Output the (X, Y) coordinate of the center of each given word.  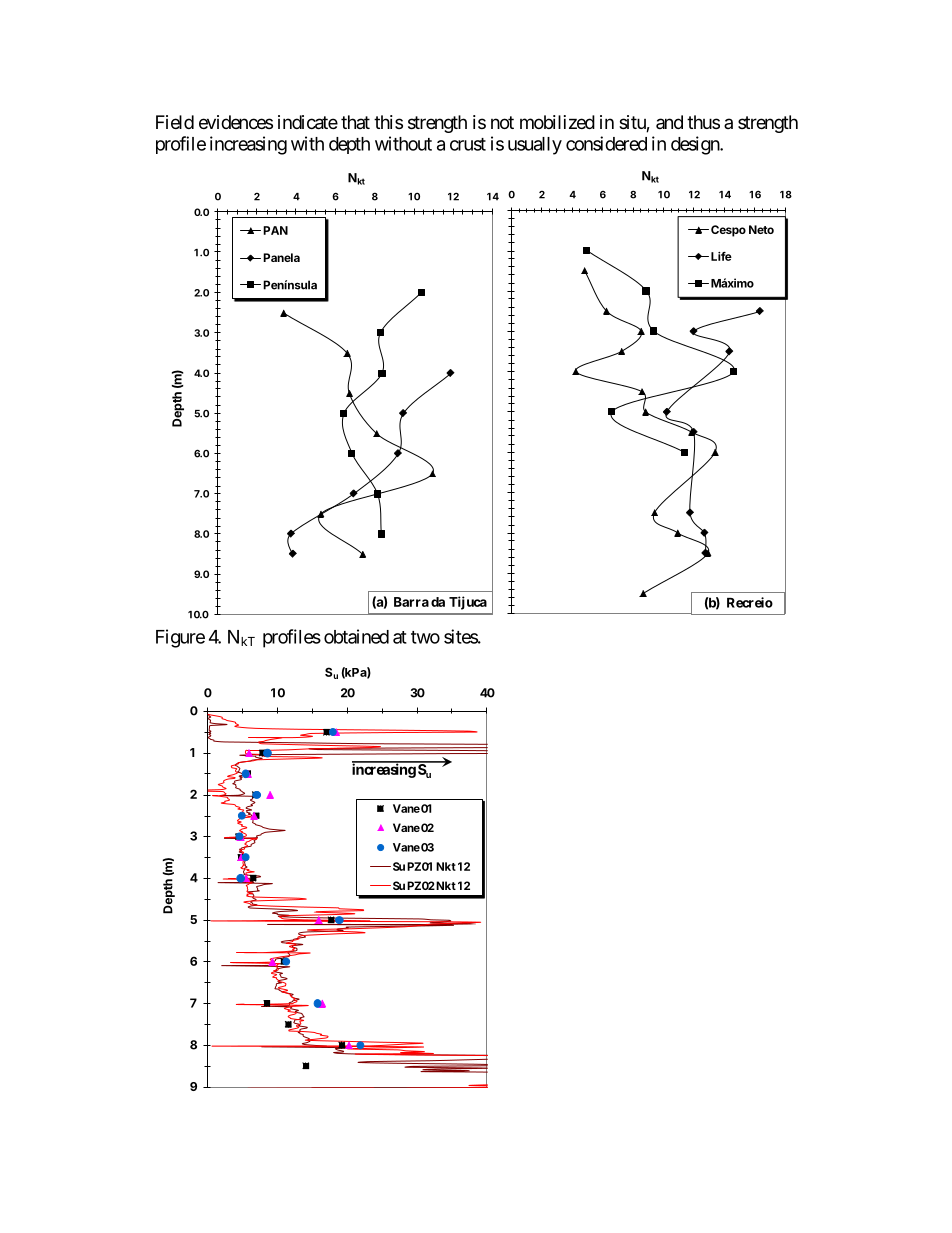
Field (175, 122)
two (425, 637)
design (696, 145)
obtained (356, 636)
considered (606, 143)
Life (721, 256)
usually (535, 146)
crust (468, 144)
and (669, 122)
